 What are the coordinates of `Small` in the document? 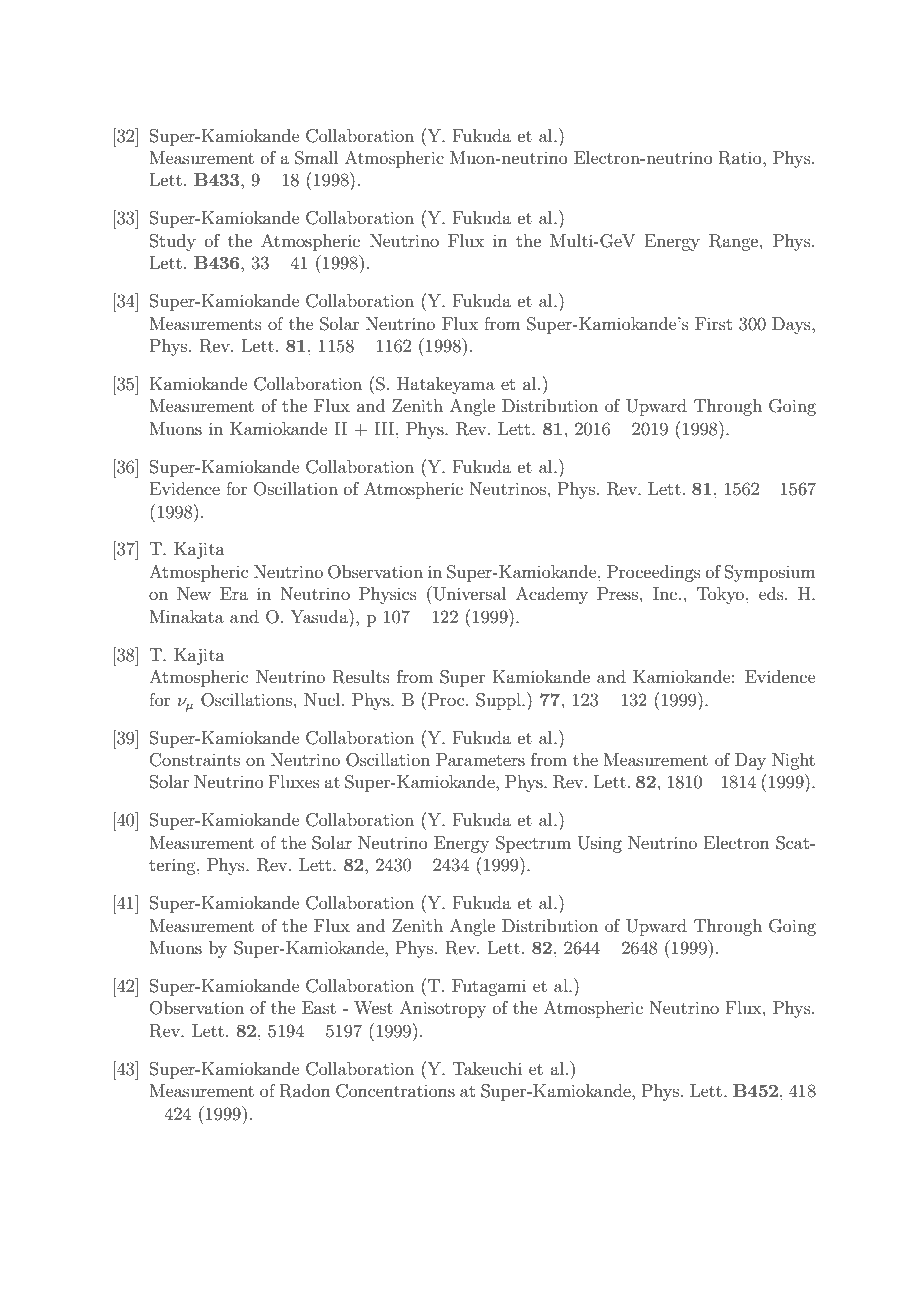 It's located at (316, 158).
